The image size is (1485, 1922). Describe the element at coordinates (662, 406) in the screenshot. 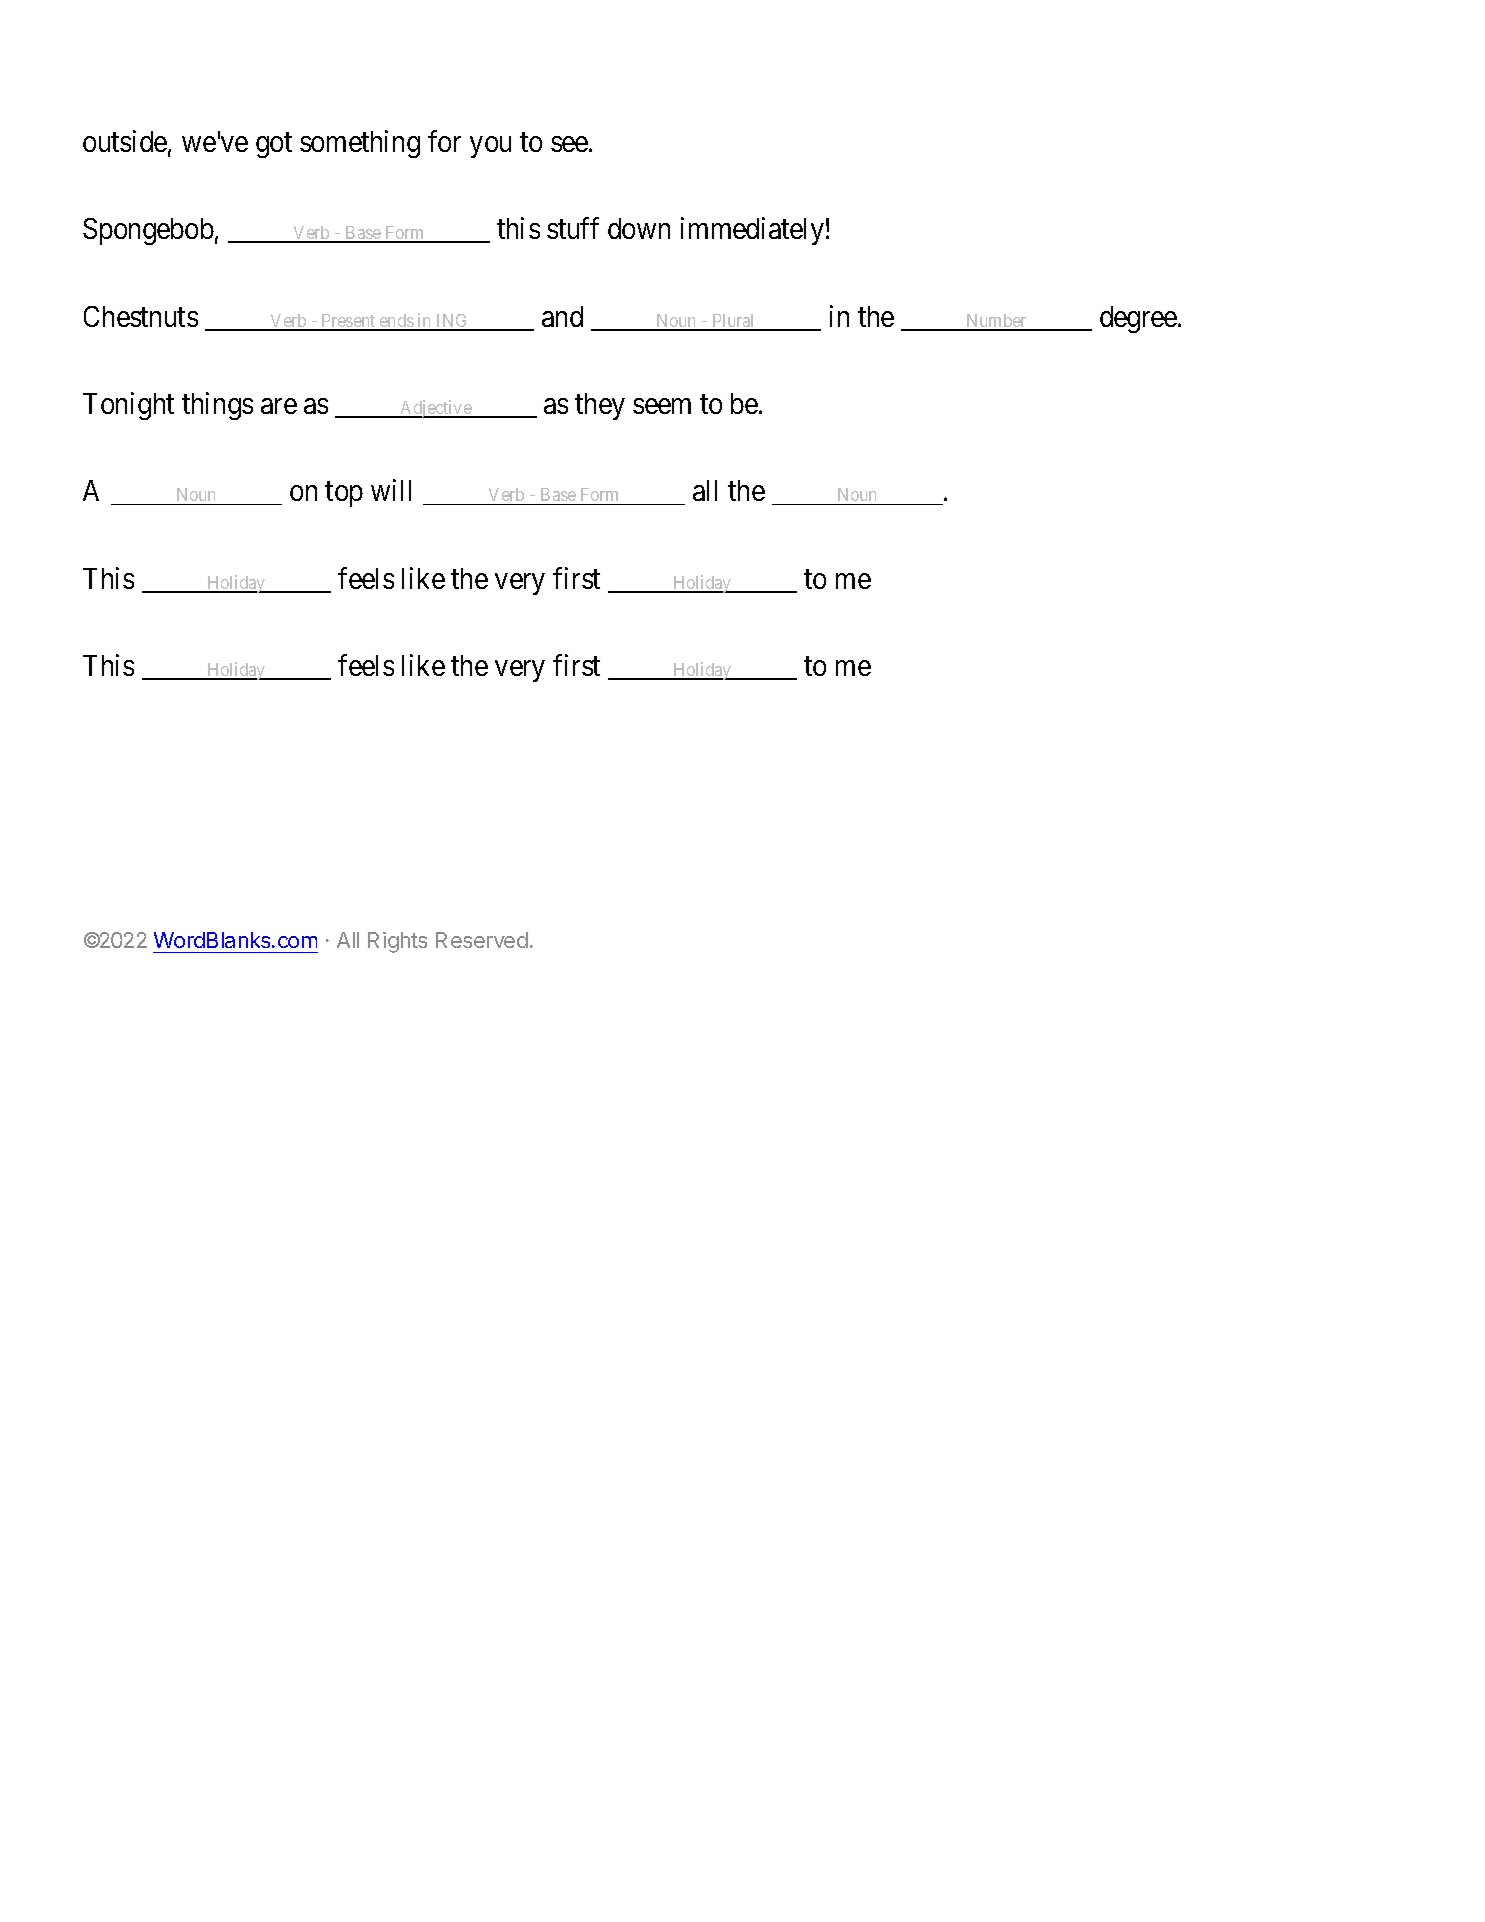

I see `seem` at that location.
